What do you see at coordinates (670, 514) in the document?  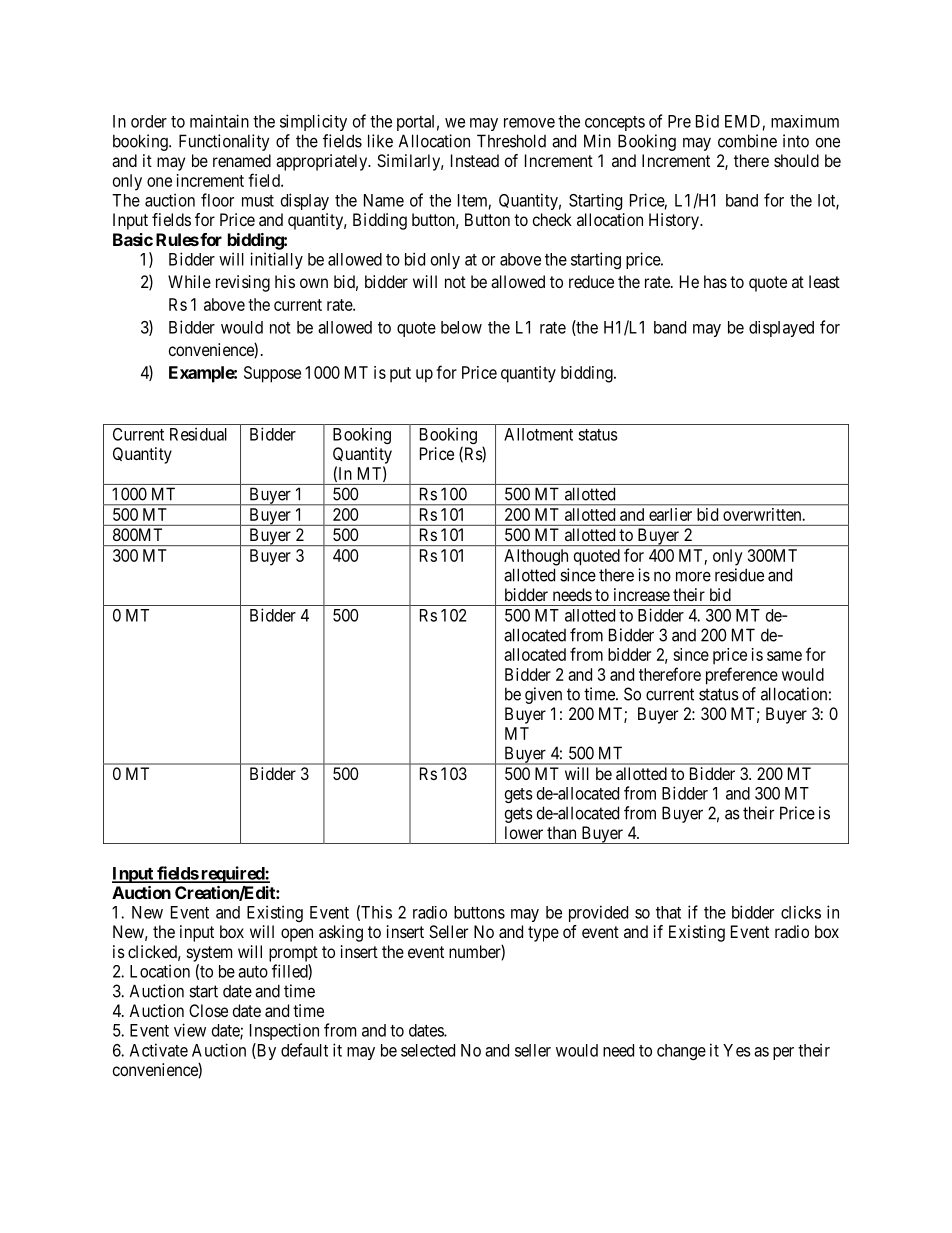 I see `earlier` at bounding box center [670, 514].
